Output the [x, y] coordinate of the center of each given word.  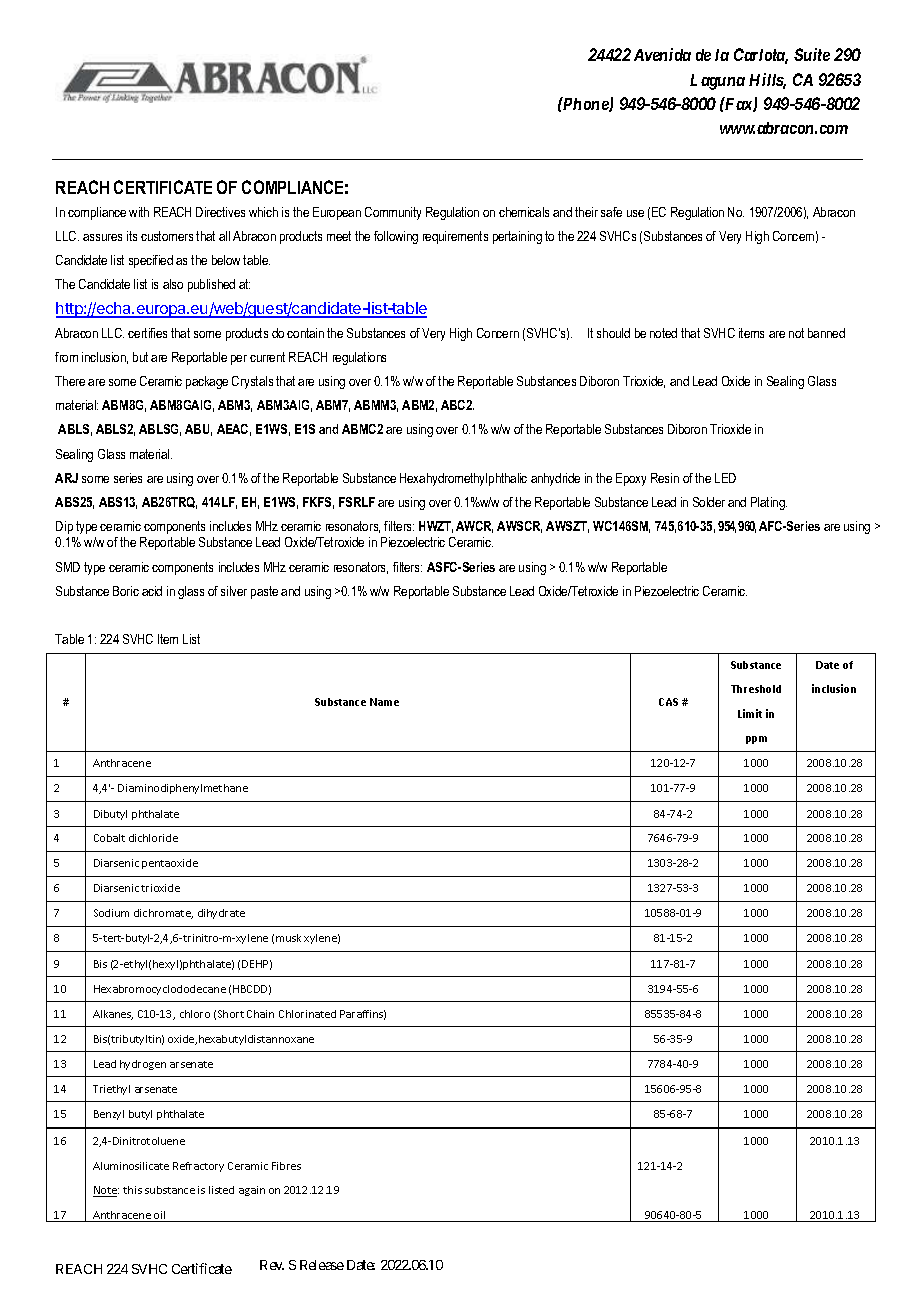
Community [393, 213]
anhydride [555, 479]
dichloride [153, 838]
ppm [756, 740]
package [207, 382]
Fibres [286, 1166]
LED [725, 478]
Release [322, 1265]
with [139, 212]
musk [288, 938]
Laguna [717, 82]
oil [159, 1216]
